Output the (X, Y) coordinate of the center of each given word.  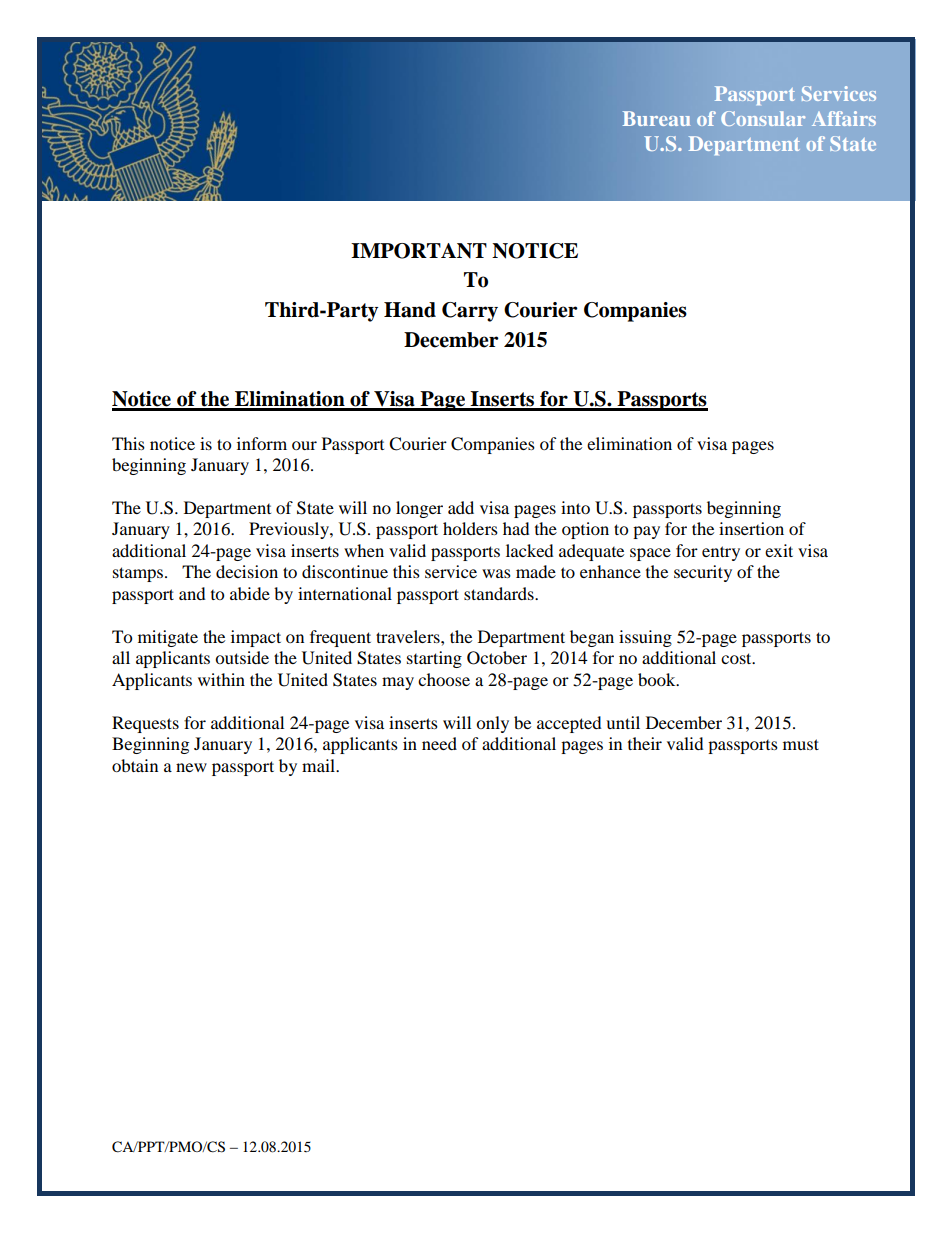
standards (500, 593)
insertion (751, 528)
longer (419, 509)
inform (262, 443)
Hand (410, 310)
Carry (470, 312)
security (703, 573)
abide (250, 593)
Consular (763, 118)
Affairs (844, 118)
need (439, 743)
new (191, 767)
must (801, 744)
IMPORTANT (419, 251)
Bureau (657, 118)
